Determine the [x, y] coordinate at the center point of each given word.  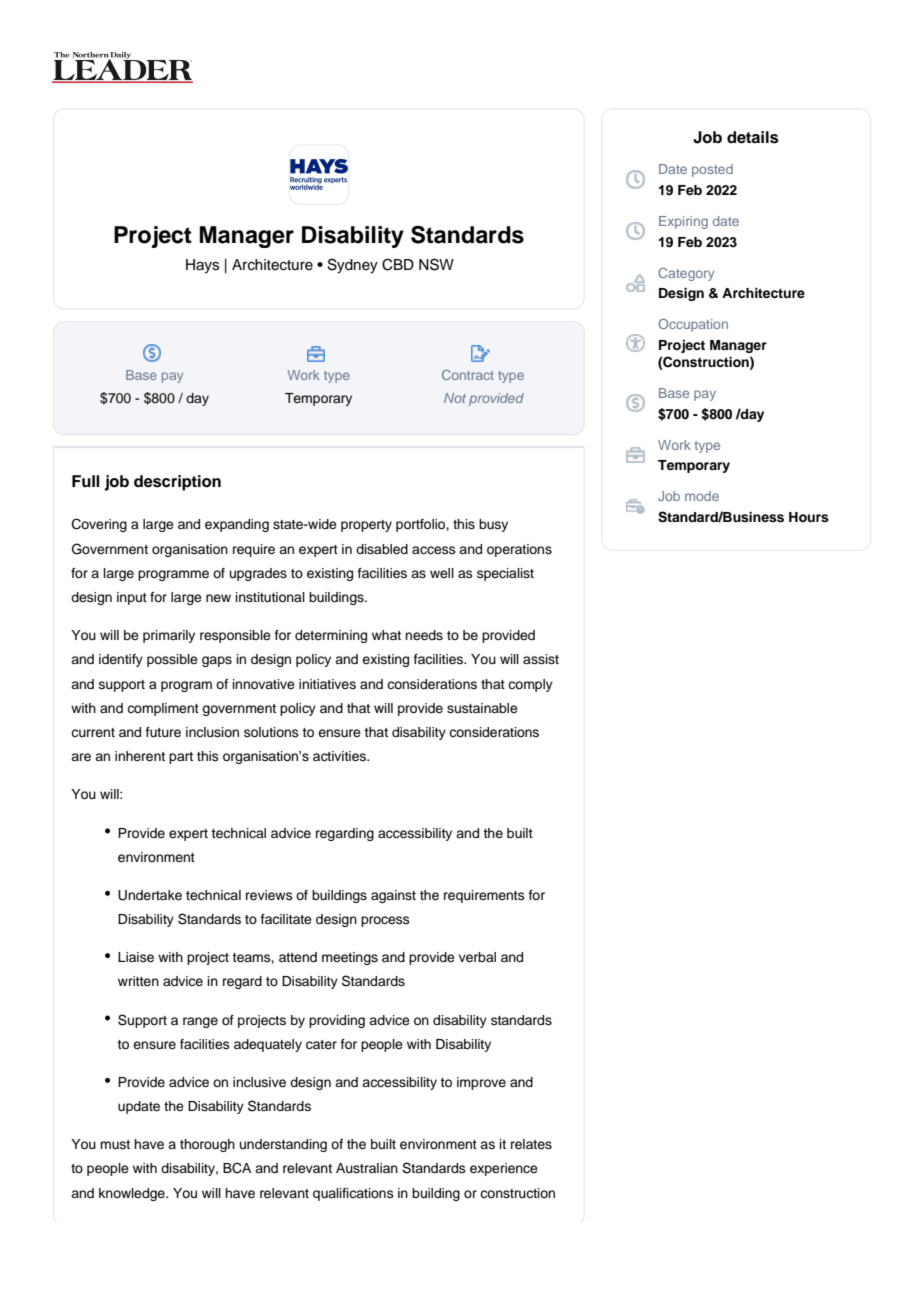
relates [531, 1144]
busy [493, 525]
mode [702, 496]
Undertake [150, 895]
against [393, 896]
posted [712, 170]
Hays [202, 266]
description [177, 483]
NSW [436, 264]
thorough [207, 1145]
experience [504, 1169]
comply [530, 685]
